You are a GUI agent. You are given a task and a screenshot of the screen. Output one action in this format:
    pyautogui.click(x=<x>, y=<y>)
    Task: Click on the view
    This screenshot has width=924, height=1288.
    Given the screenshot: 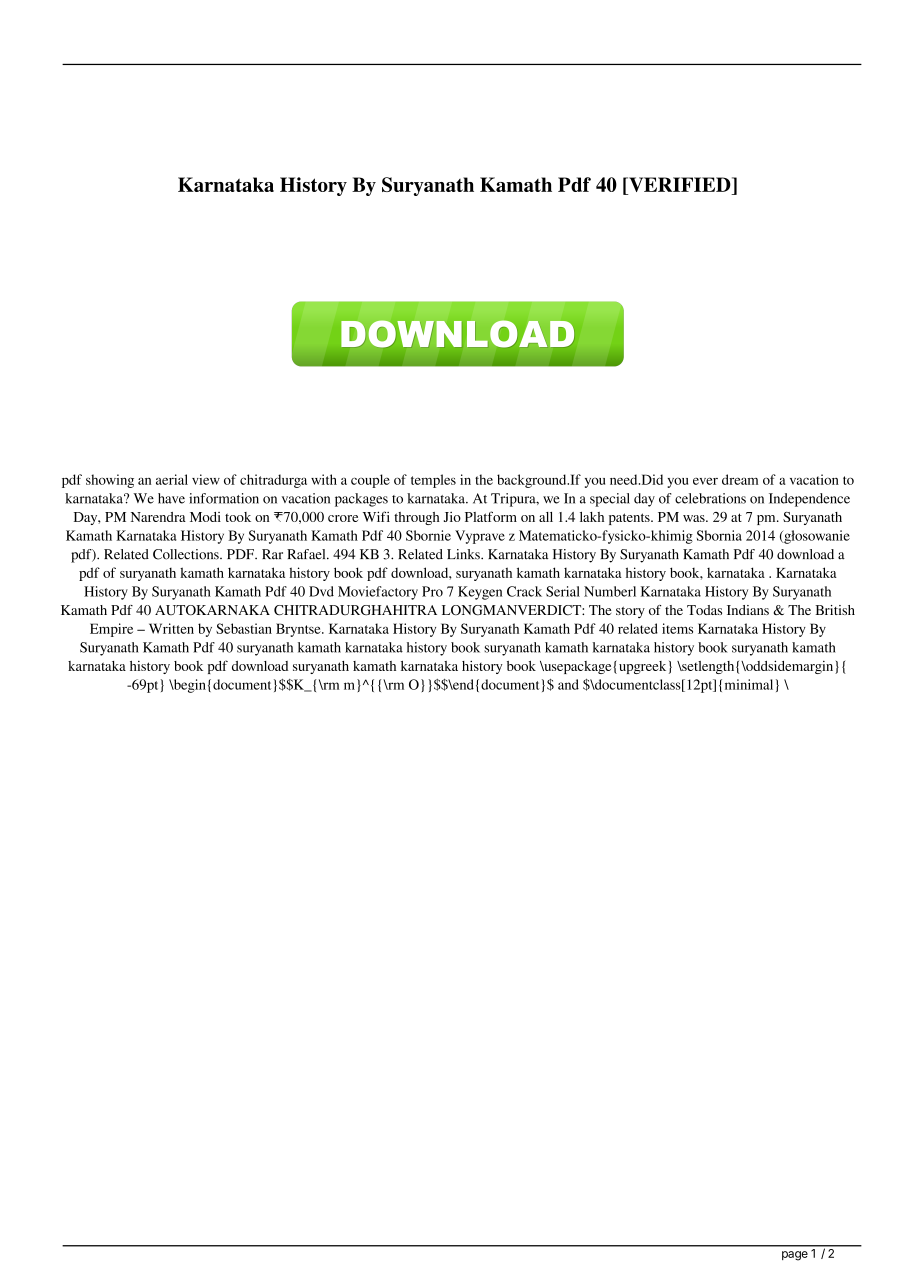 What is the action you would take?
    pyautogui.click(x=206, y=479)
